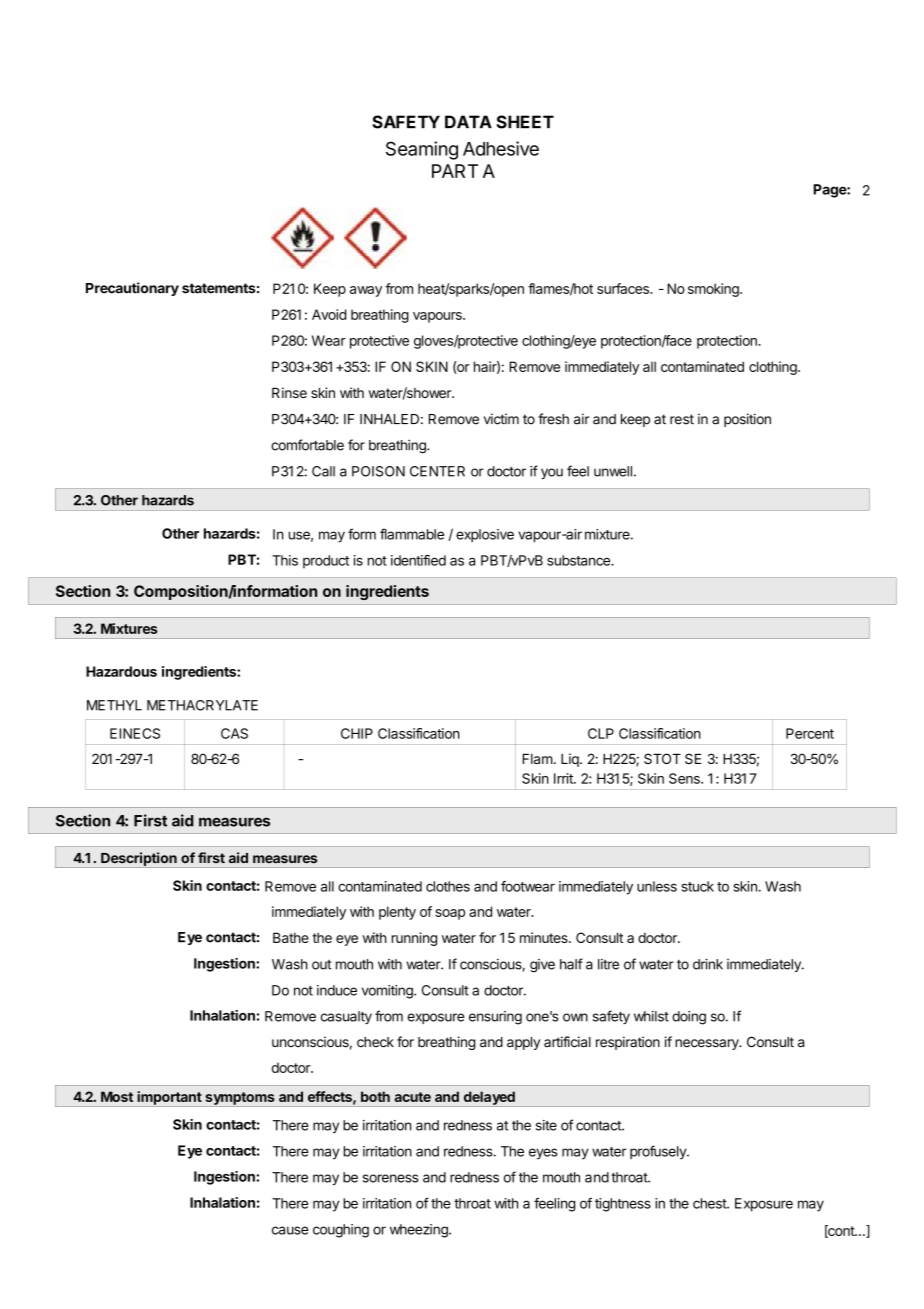 Image resolution: width=924 pixels, height=1309 pixels. What do you see at coordinates (357, 733) in the screenshot?
I see `CHIP` at bounding box center [357, 733].
